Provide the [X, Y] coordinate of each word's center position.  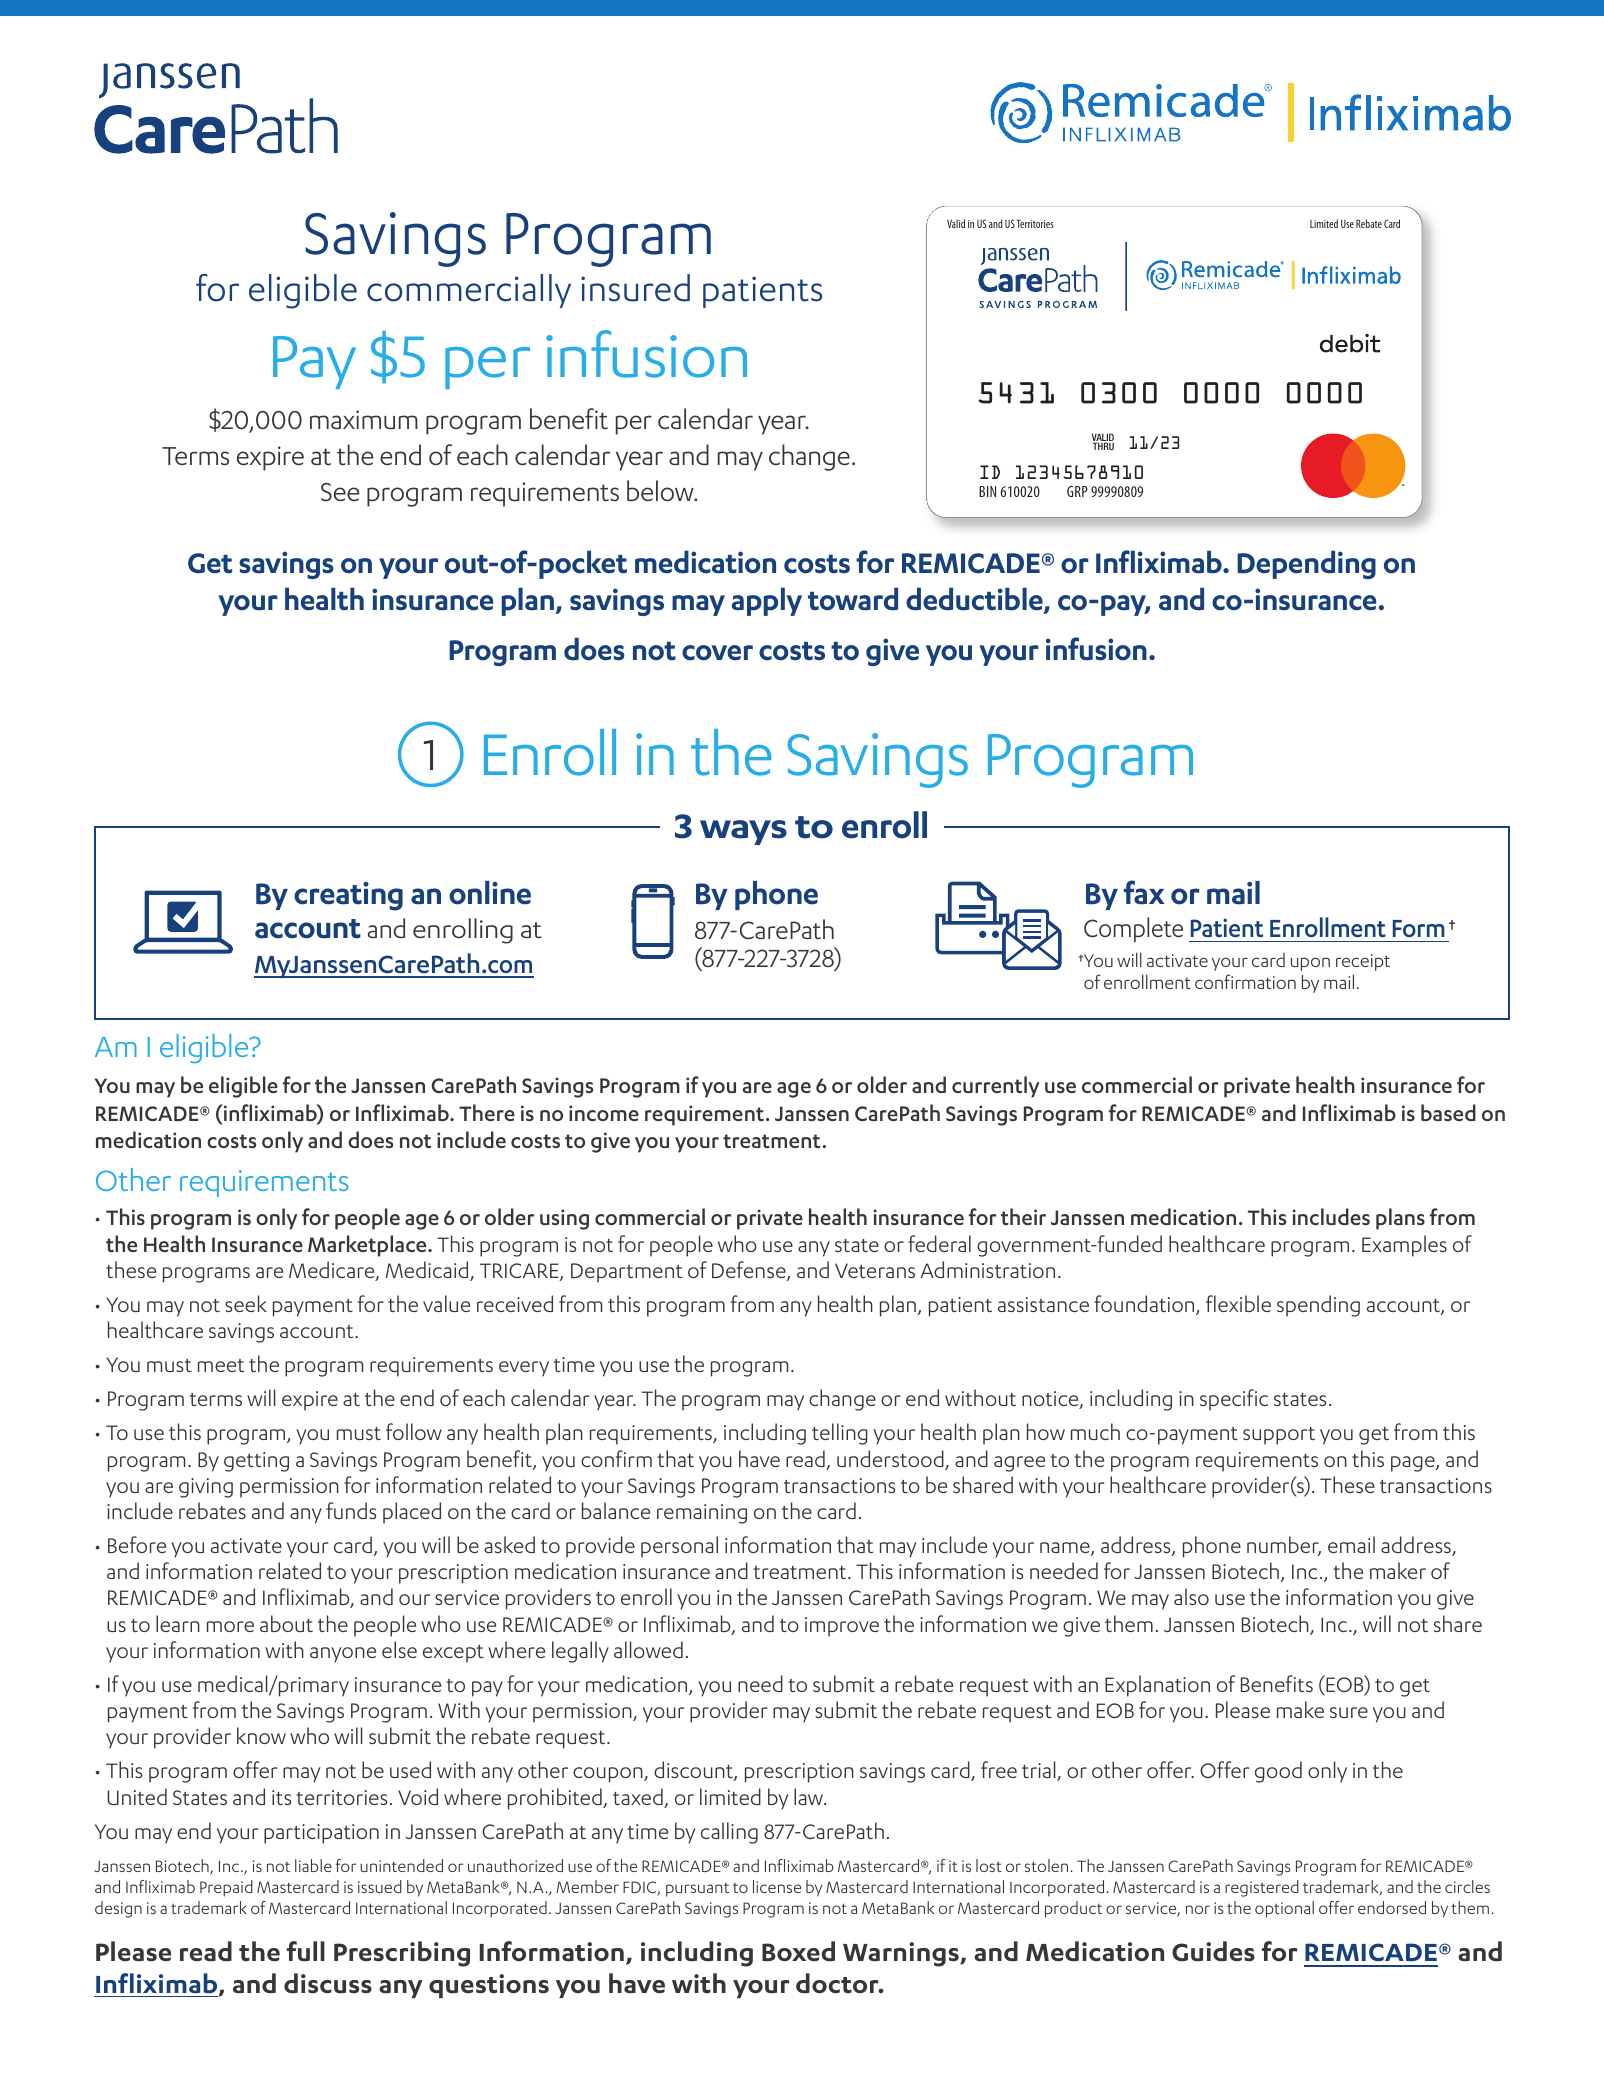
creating [348, 896]
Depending [1306, 564]
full [306, 1951]
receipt [1363, 962]
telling [840, 1434]
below [661, 491]
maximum [364, 420]
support [1279, 1436]
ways [743, 832]
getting [256, 1462]
